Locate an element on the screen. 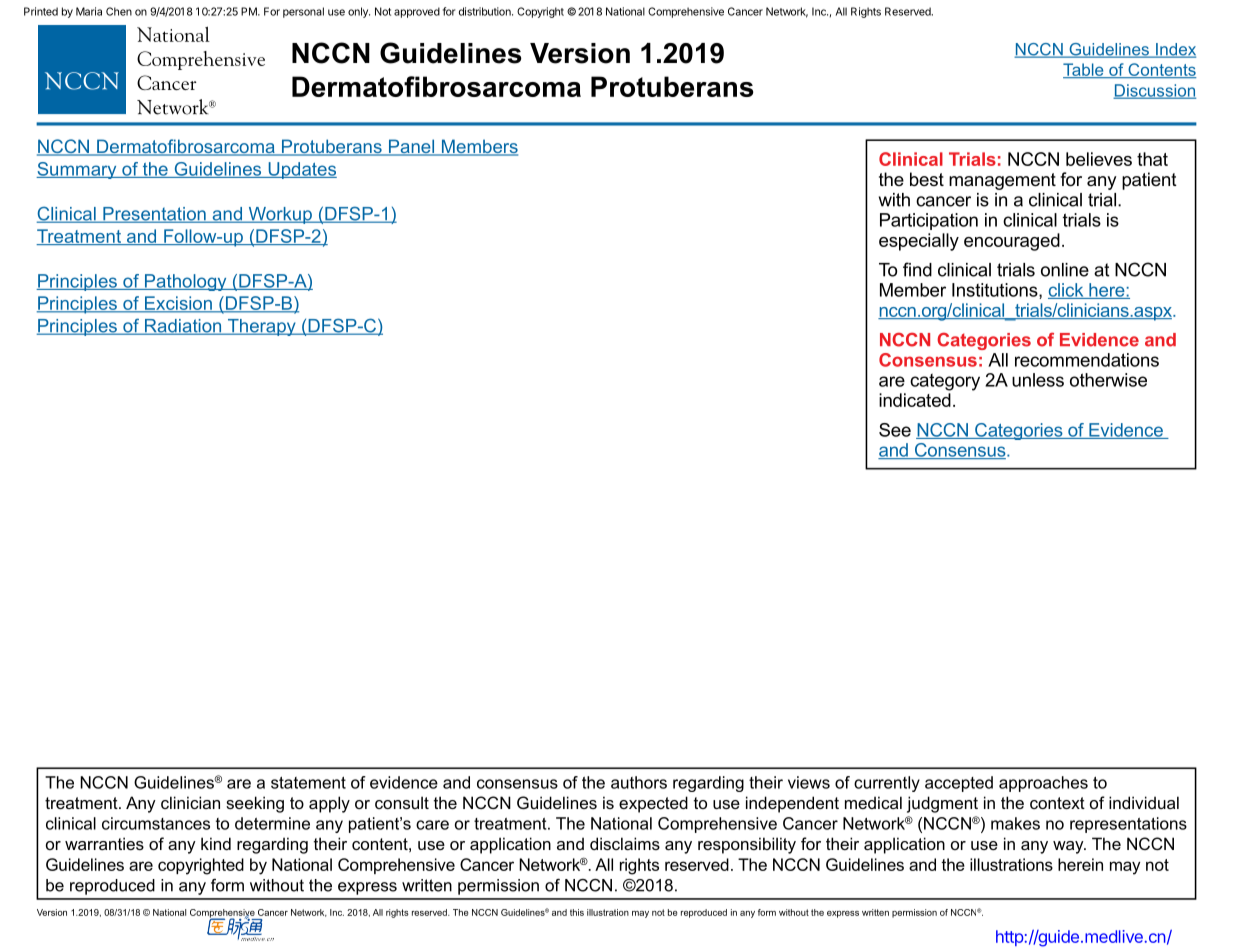 This screenshot has width=1233, height=952. approaches is located at coordinates (1043, 784).
